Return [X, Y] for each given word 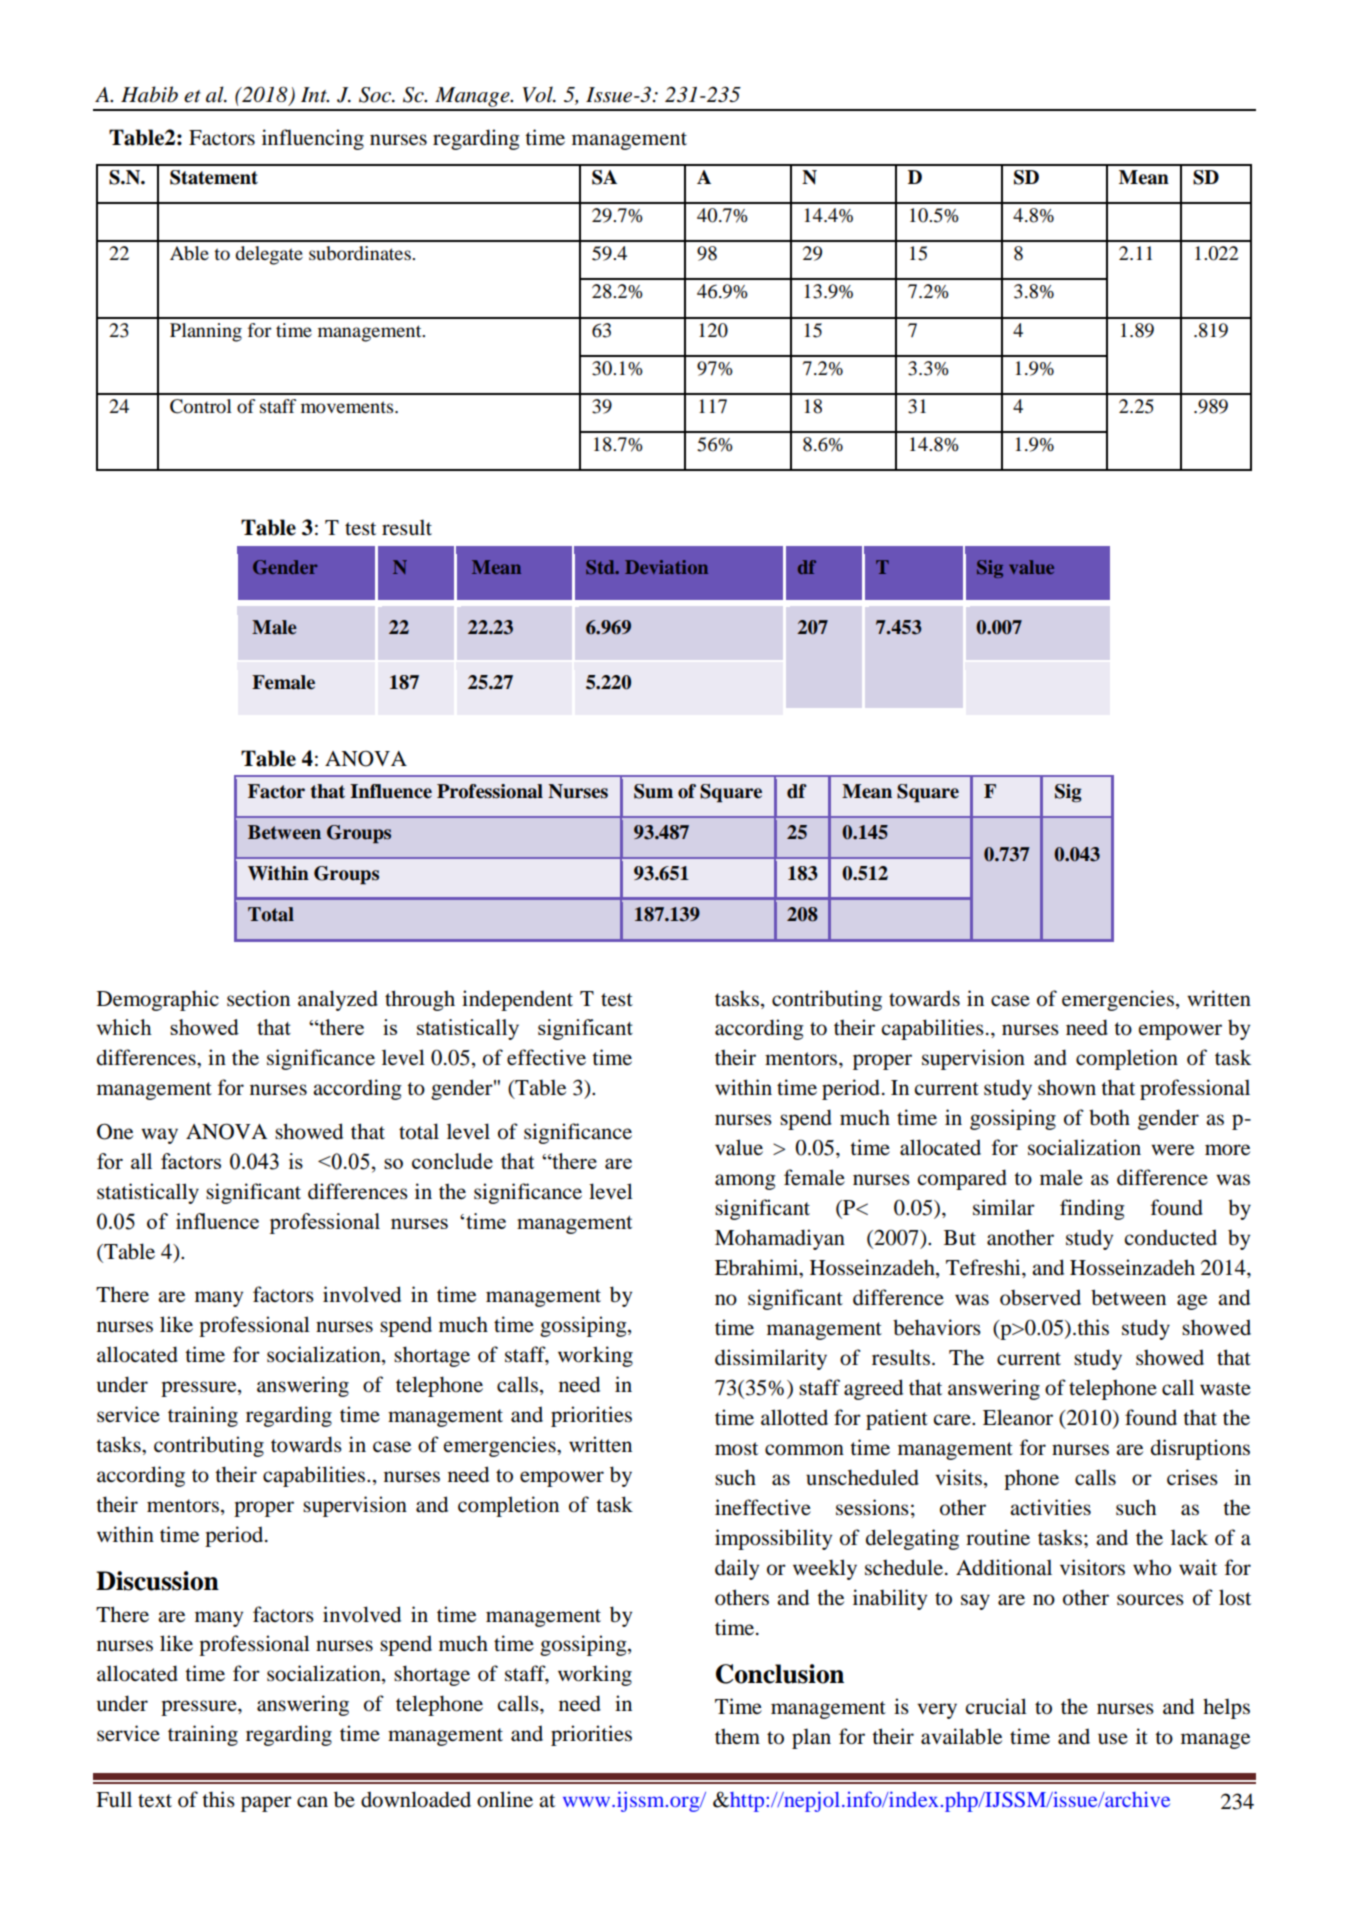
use [1113, 1739]
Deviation [666, 567]
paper [266, 1804]
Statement [214, 177]
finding [1092, 1209]
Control [201, 406]
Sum [653, 791]
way [159, 1136]
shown [1067, 1087]
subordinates [361, 253]
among [745, 1182]
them [737, 1736]
